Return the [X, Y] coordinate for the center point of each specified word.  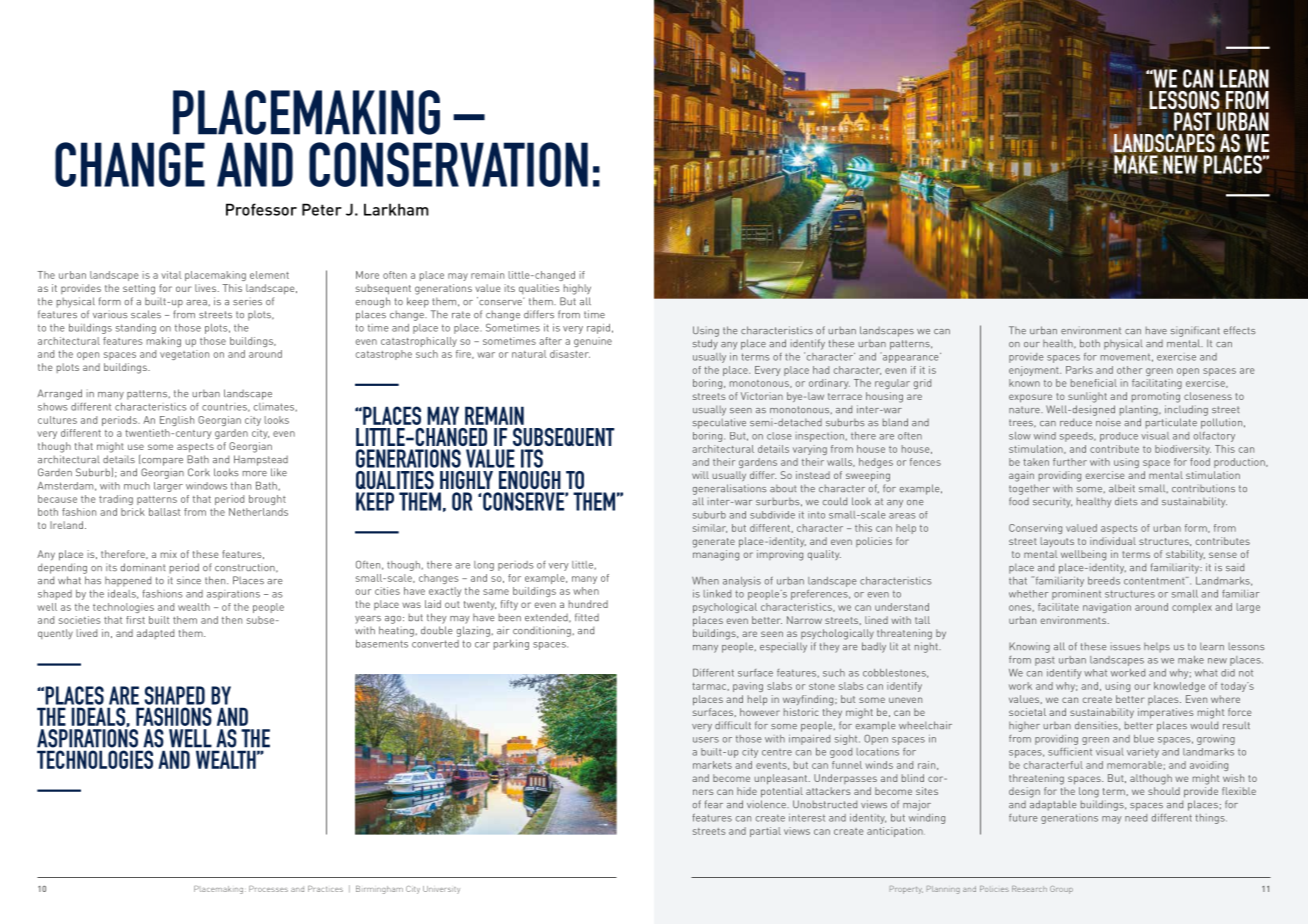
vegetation [184, 355]
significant [1195, 331]
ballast [164, 512]
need [1136, 818]
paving [748, 687]
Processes [268, 889]
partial [765, 832]
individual [1113, 541]
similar [710, 528]
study [705, 344]
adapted [155, 634]
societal [1027, 712]
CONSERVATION [448, 164]
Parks [1079, 370]
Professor [261, 209]
